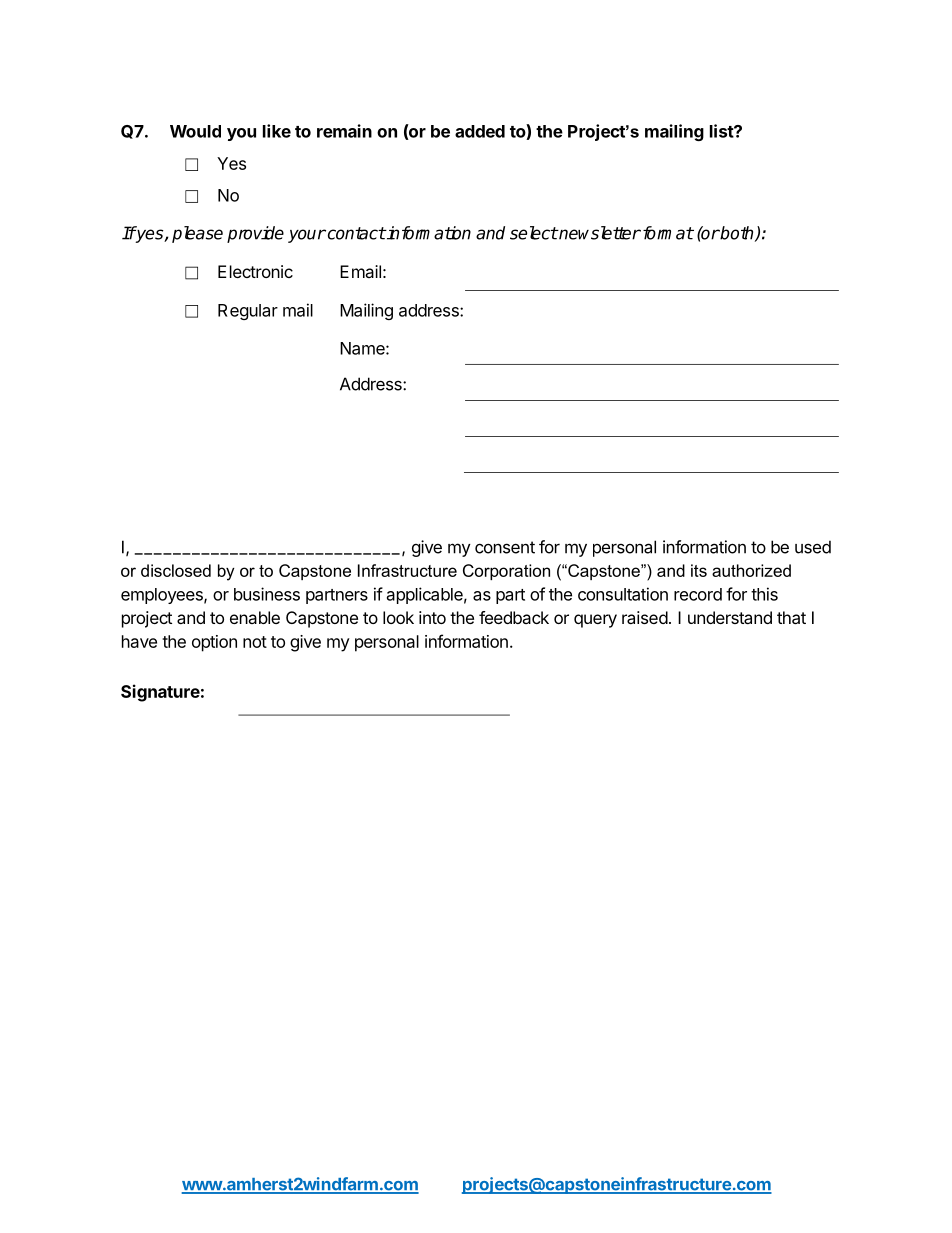  Describe the element at coordinates (176, 570) in the screenshot. I see `disclosed` at that location.
